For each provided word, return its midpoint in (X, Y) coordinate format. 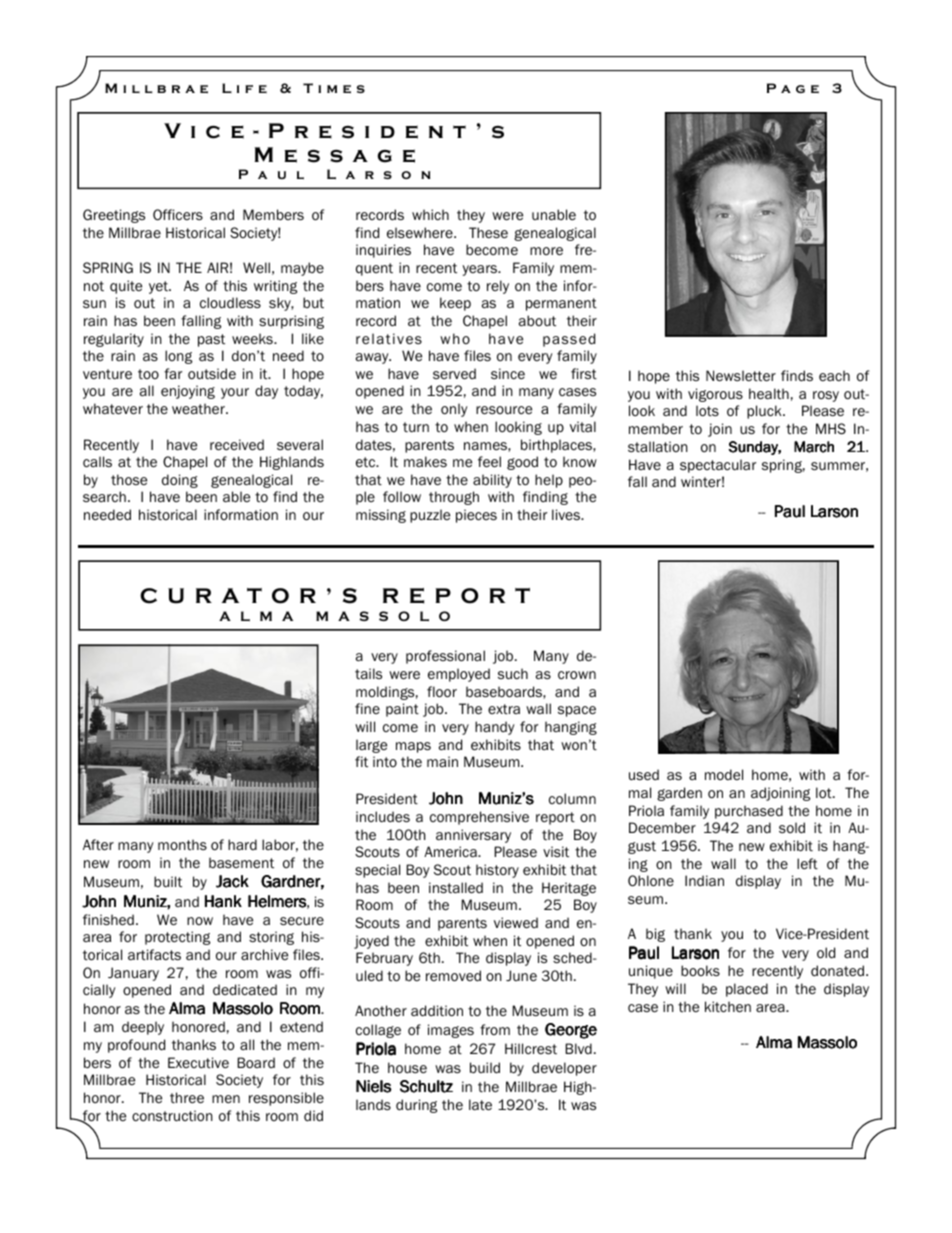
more (546, 251)
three (187, 1098)
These (488, 232)
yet (160, 287)
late (480, 1105)
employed (459, 675)
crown (577, 675)
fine (367, 708)
